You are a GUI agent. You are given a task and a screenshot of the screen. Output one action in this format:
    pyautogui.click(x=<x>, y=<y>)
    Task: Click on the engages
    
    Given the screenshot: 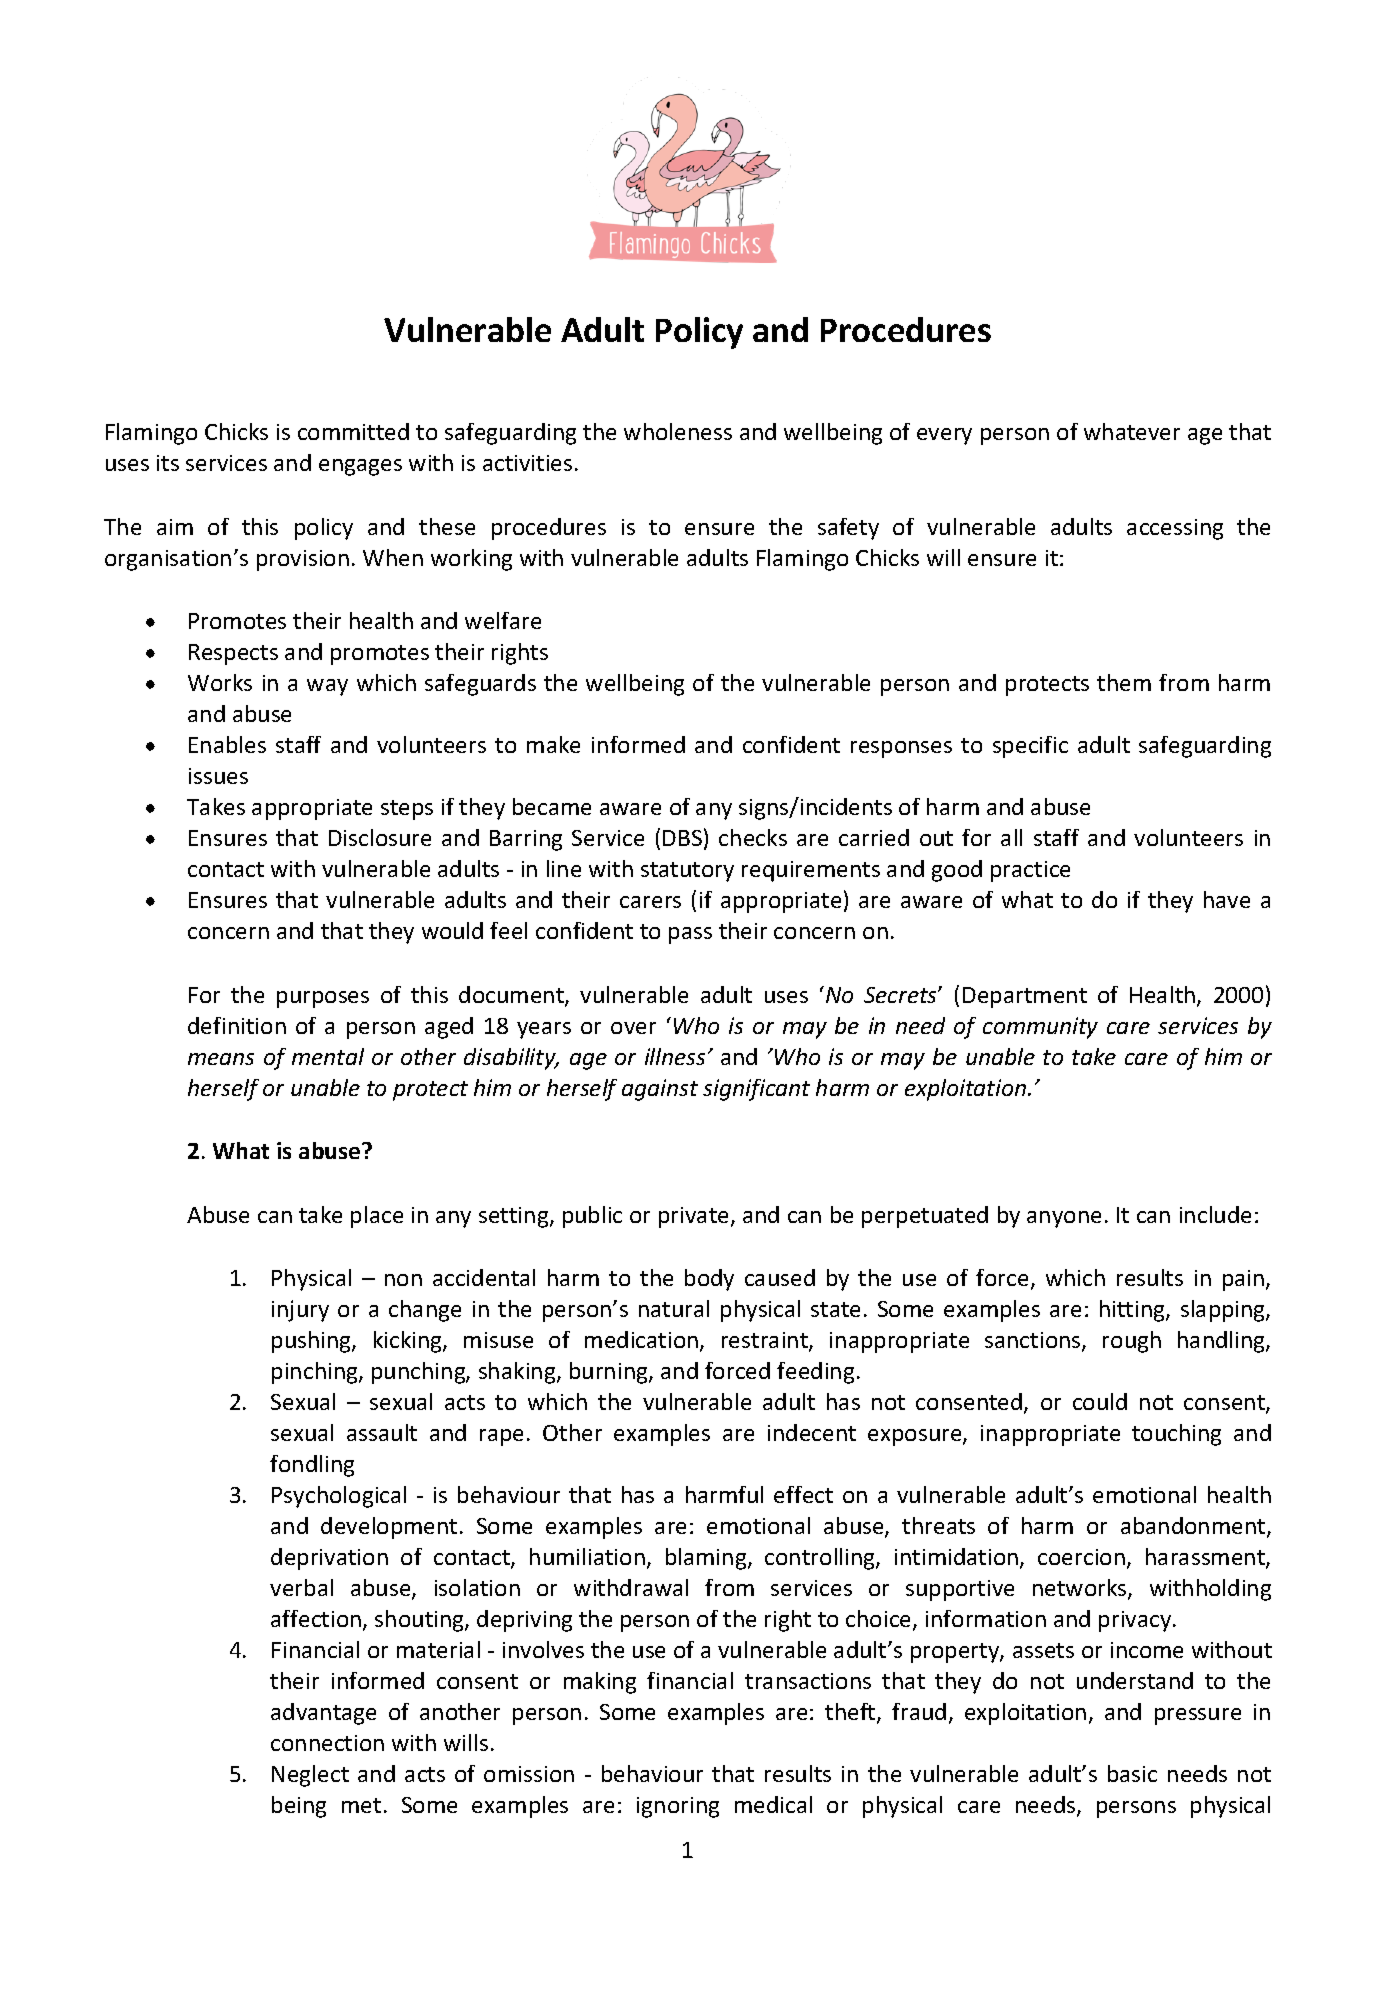 What is the action you would take?
    pyautogui.click(x=360, y=467)
